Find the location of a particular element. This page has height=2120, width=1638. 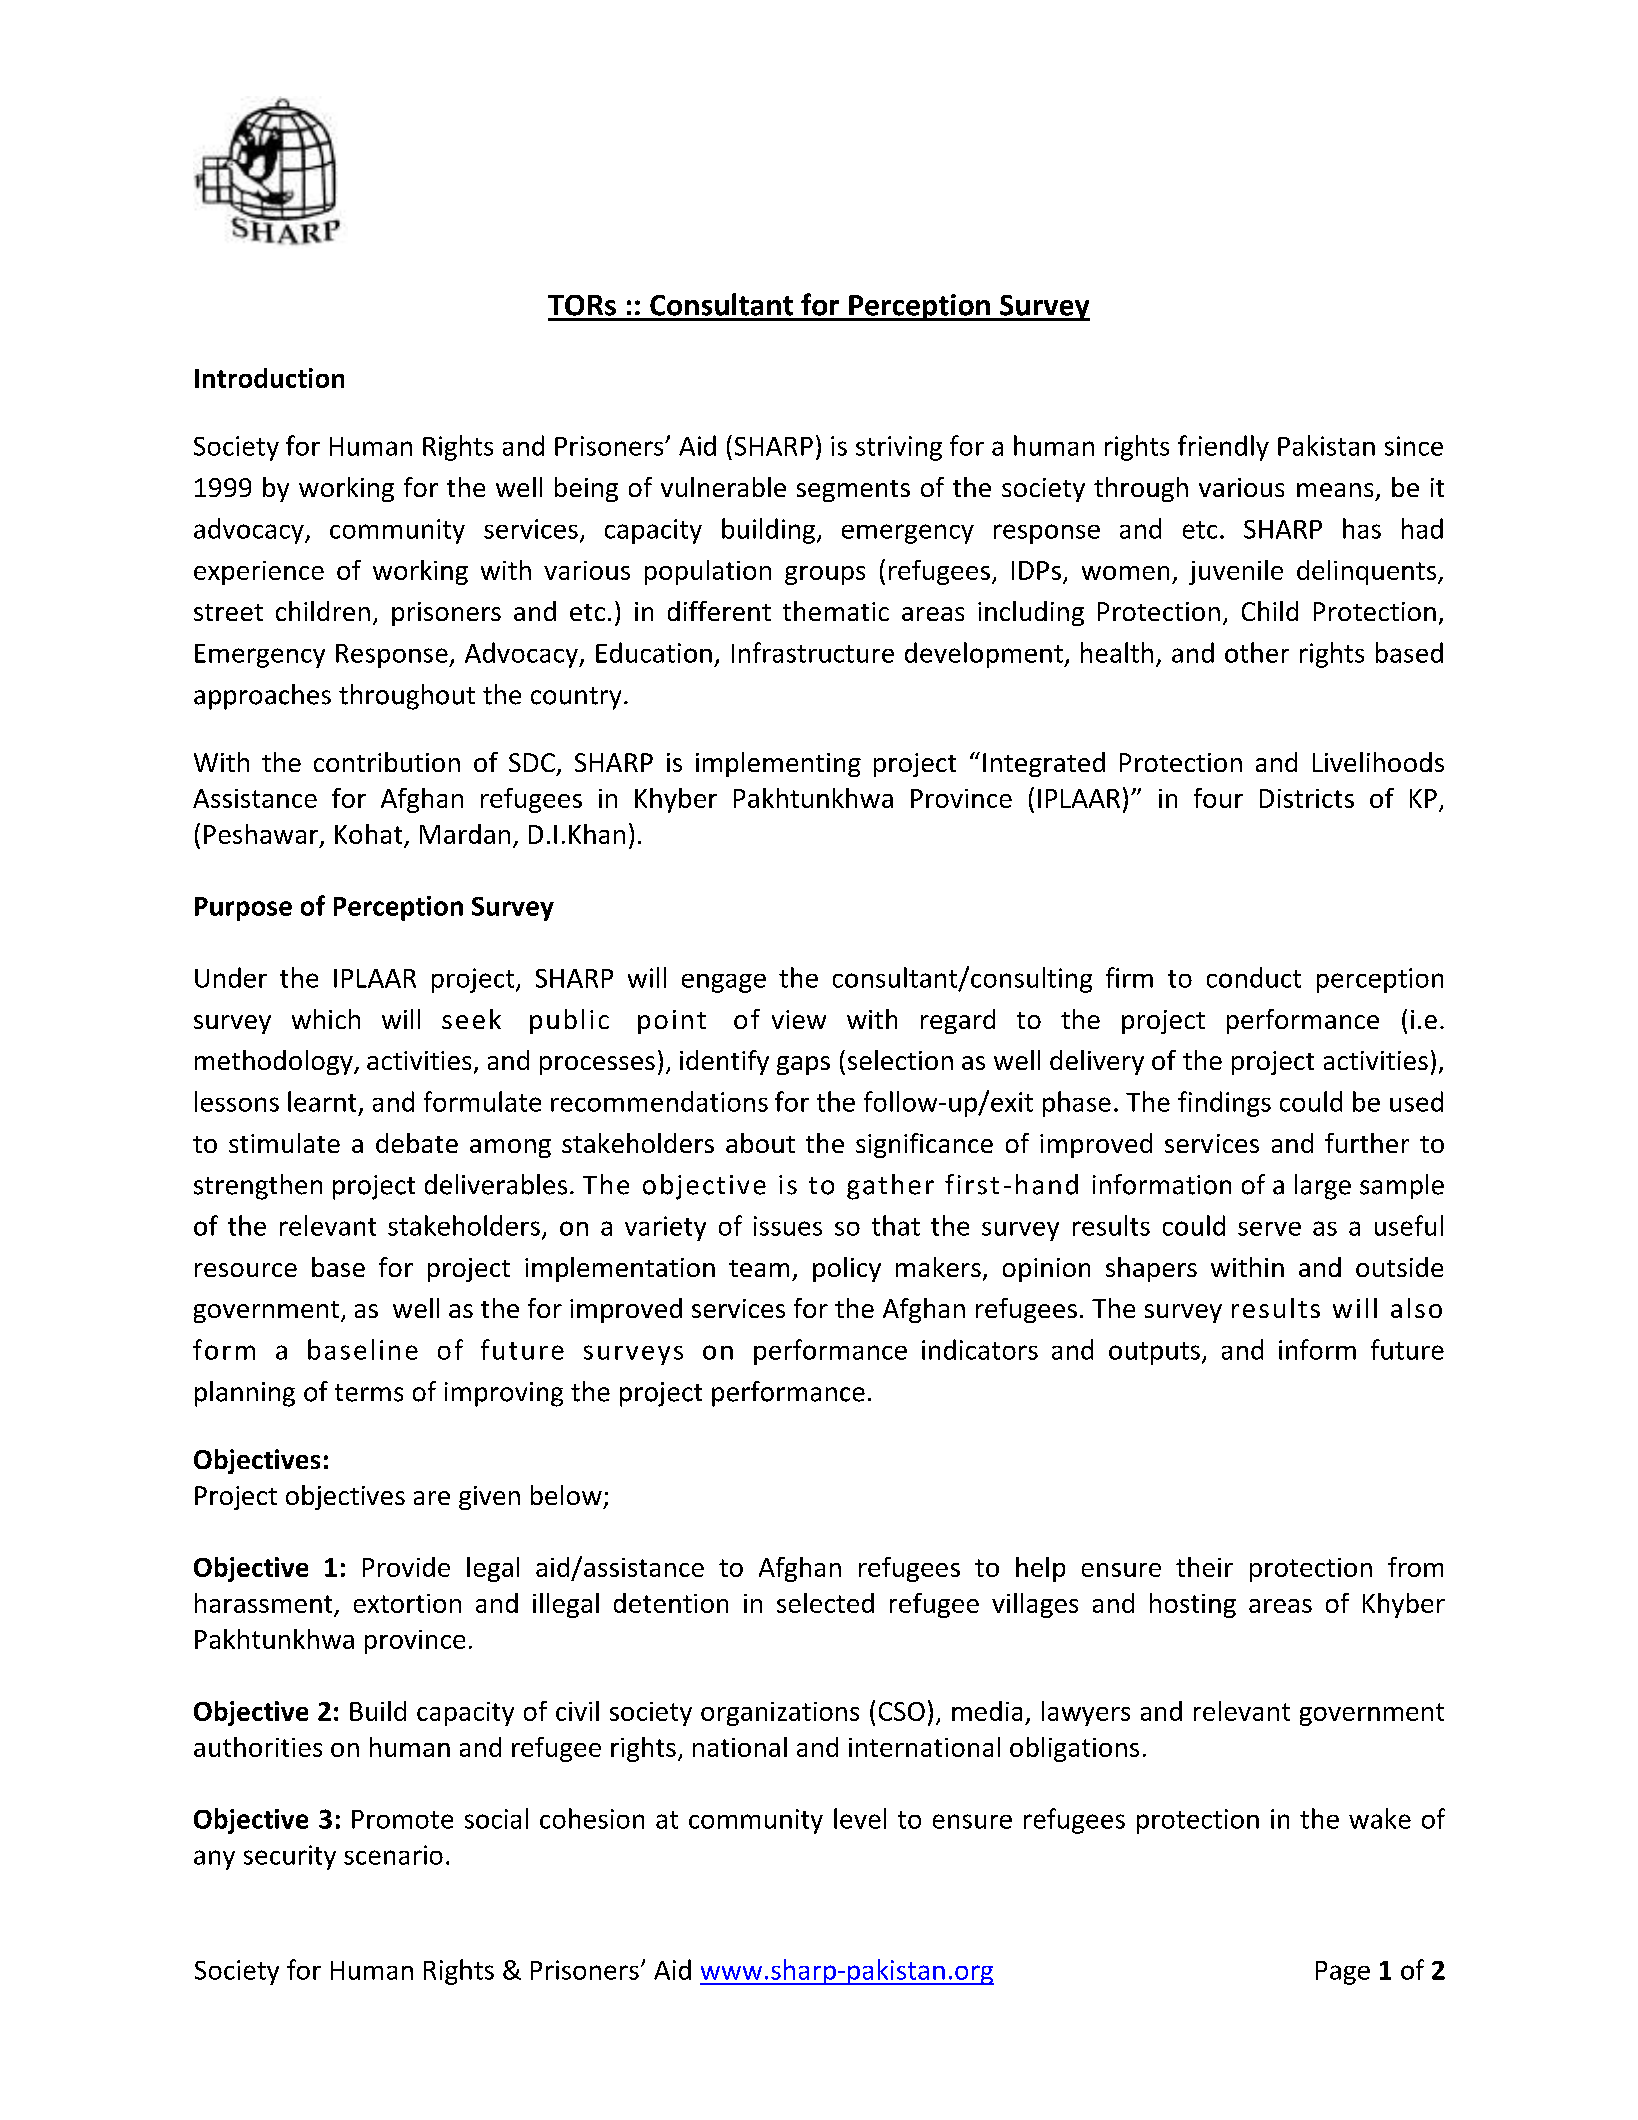

engage is located at coordinates (724, 983).
